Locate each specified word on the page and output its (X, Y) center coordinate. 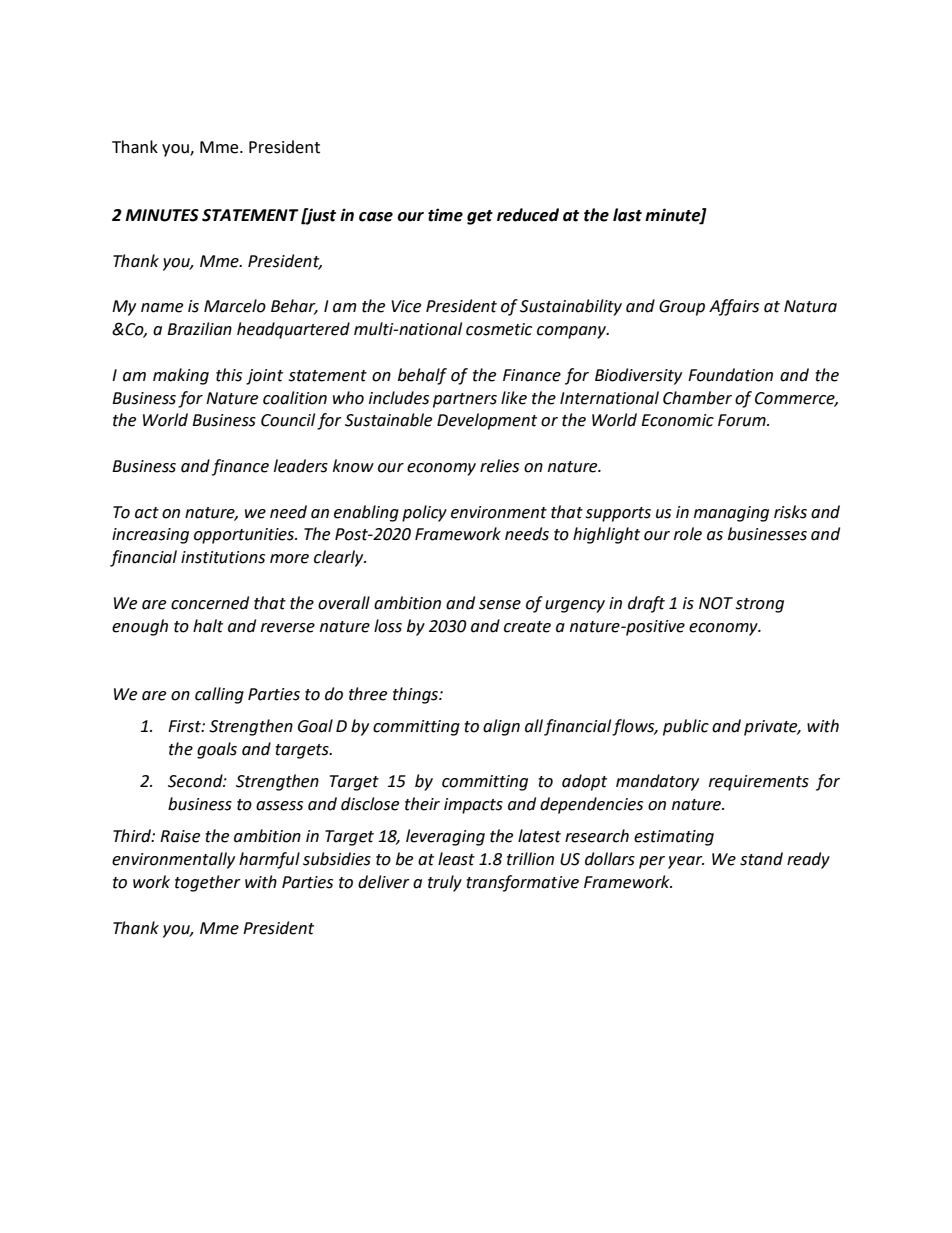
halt (208, 626)
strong (759, 605)
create (527, 627)
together (208, 883)
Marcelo (235, 306)
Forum (743, 420)
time (445, 215)
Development (487, 421)
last (627, 215)
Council (288, 420)
